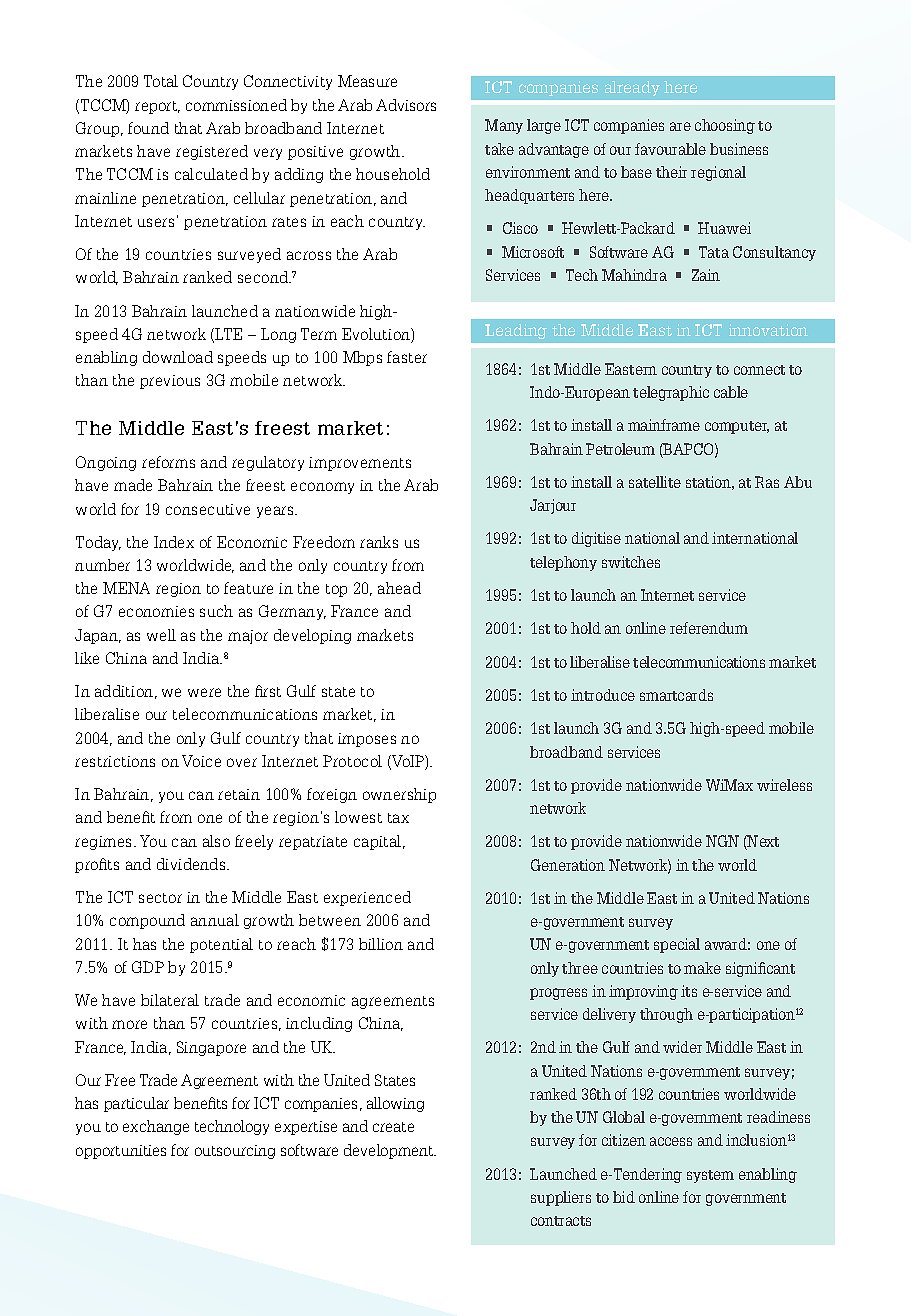 Image resolution: width=911 pixels, height=1316 pixels. Describe the element at coordinates (725, 126) in the screenshot. I see `choosing` at that location.
